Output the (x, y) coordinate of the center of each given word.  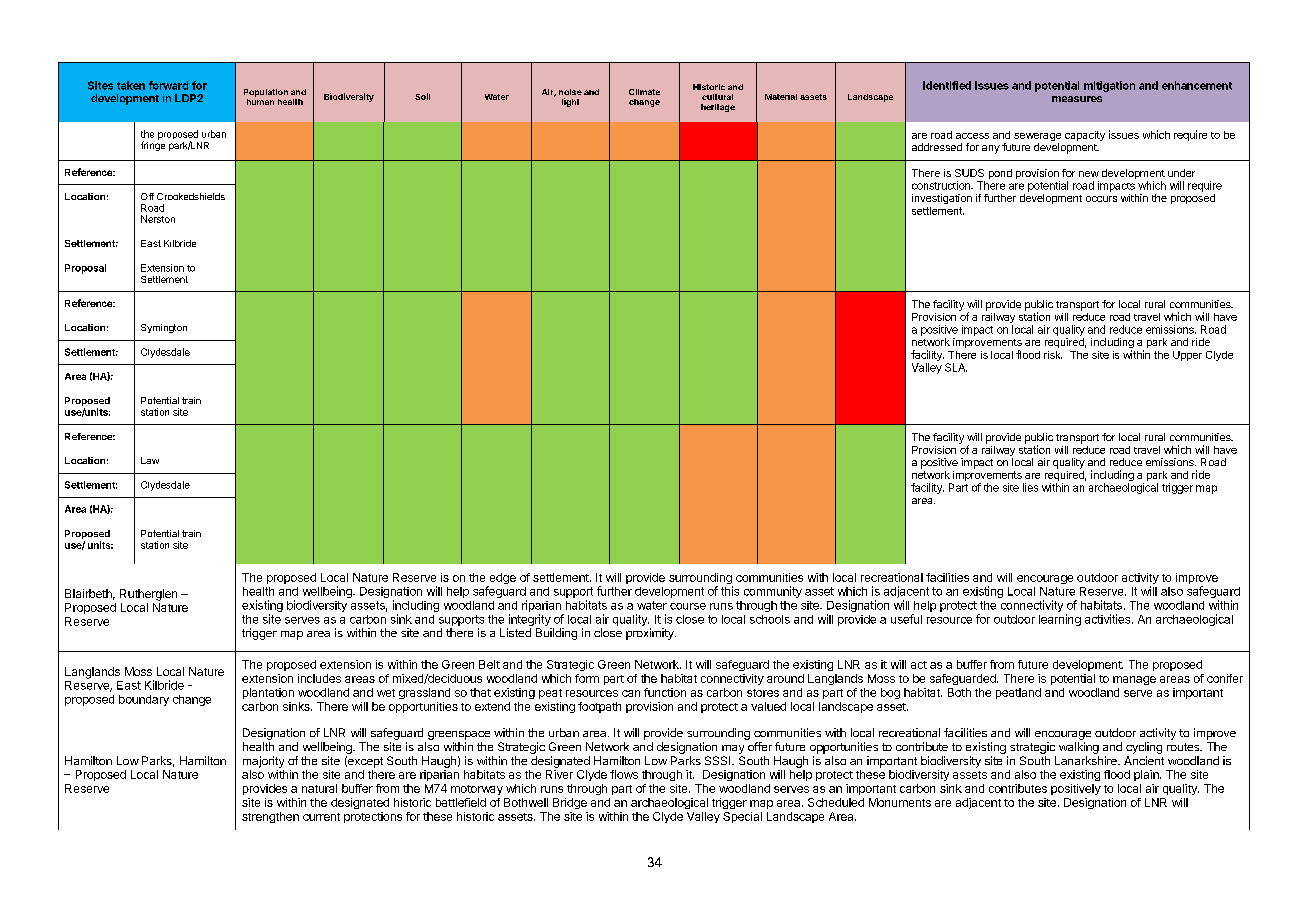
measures (1077, 99)
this (730, 591)
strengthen (270, 817)
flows (624, 774)
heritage (718, 108)
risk (1053, 355)
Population (266, 94)
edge (501, 580)
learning (1060, 620)
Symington (164, 328)
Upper (1187, 356)
